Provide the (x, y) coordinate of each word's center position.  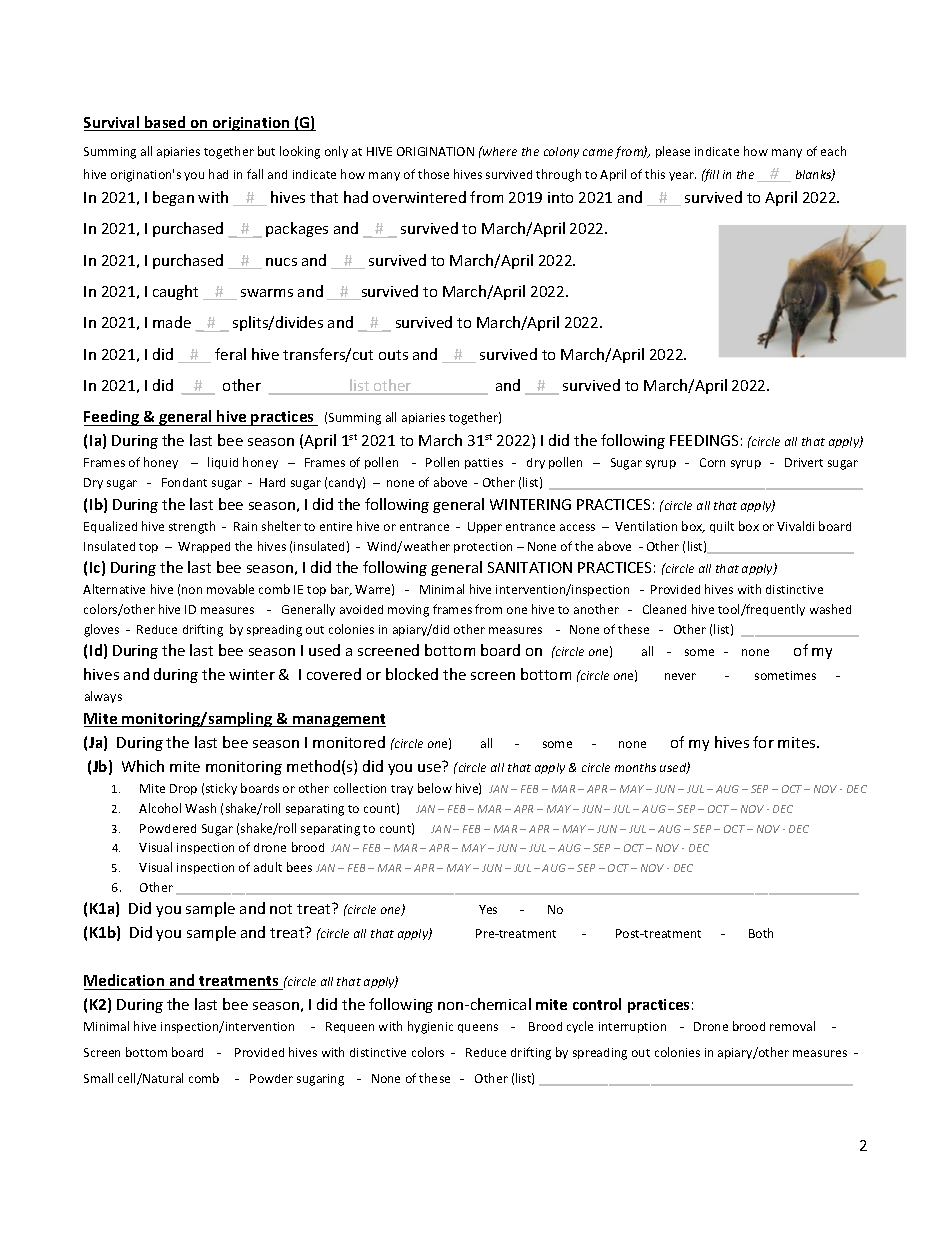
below (435, 788)
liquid (223, 463)
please (673, 152)
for (763, 742)
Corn (712, 462)
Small (98, 1078)
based (165, 123)
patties (484, 463)
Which (143, 766)
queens (478, 1028)
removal (792, 1026)
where (499, 151)
